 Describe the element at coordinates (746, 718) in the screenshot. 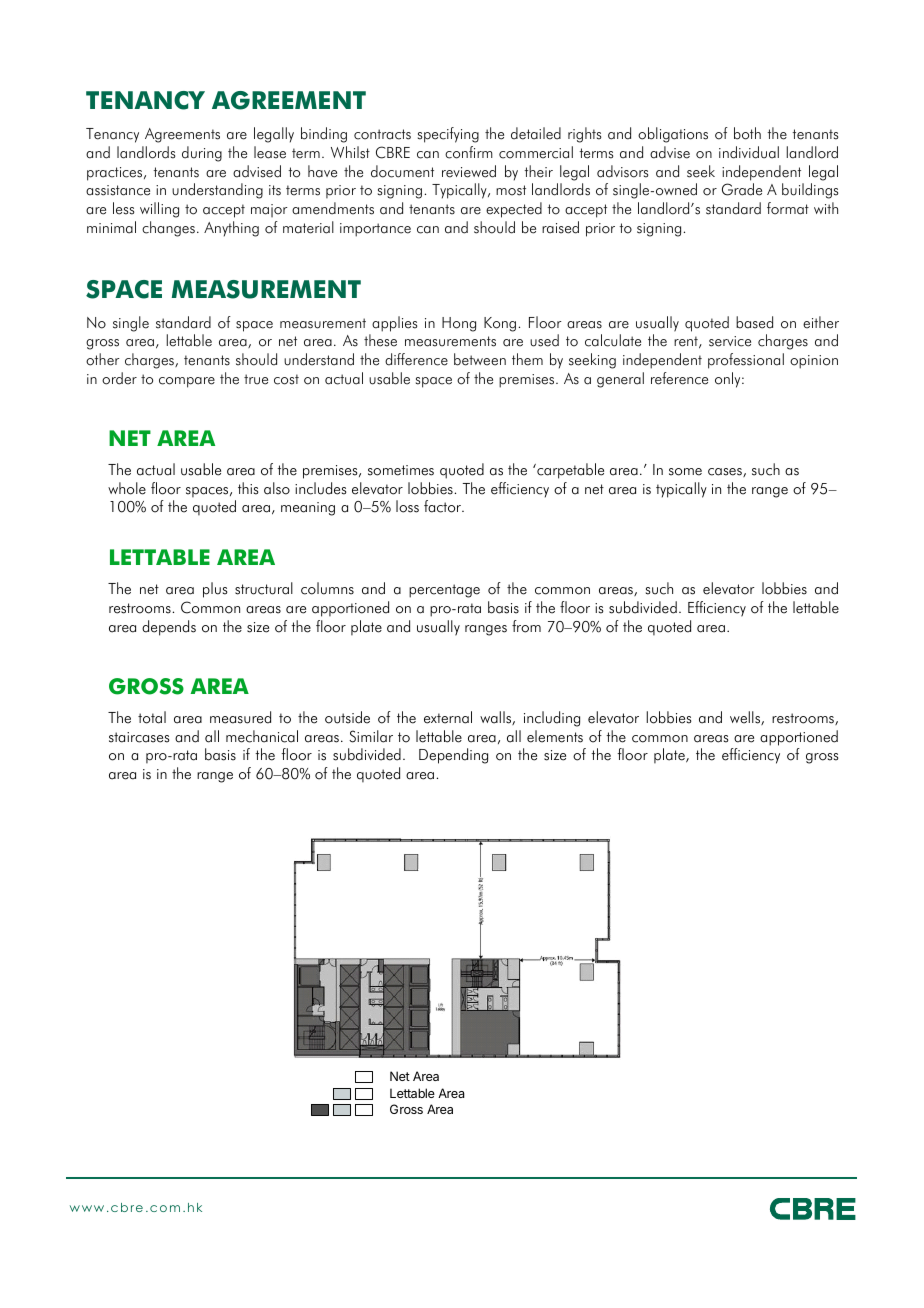

I see `wells` at that location.
